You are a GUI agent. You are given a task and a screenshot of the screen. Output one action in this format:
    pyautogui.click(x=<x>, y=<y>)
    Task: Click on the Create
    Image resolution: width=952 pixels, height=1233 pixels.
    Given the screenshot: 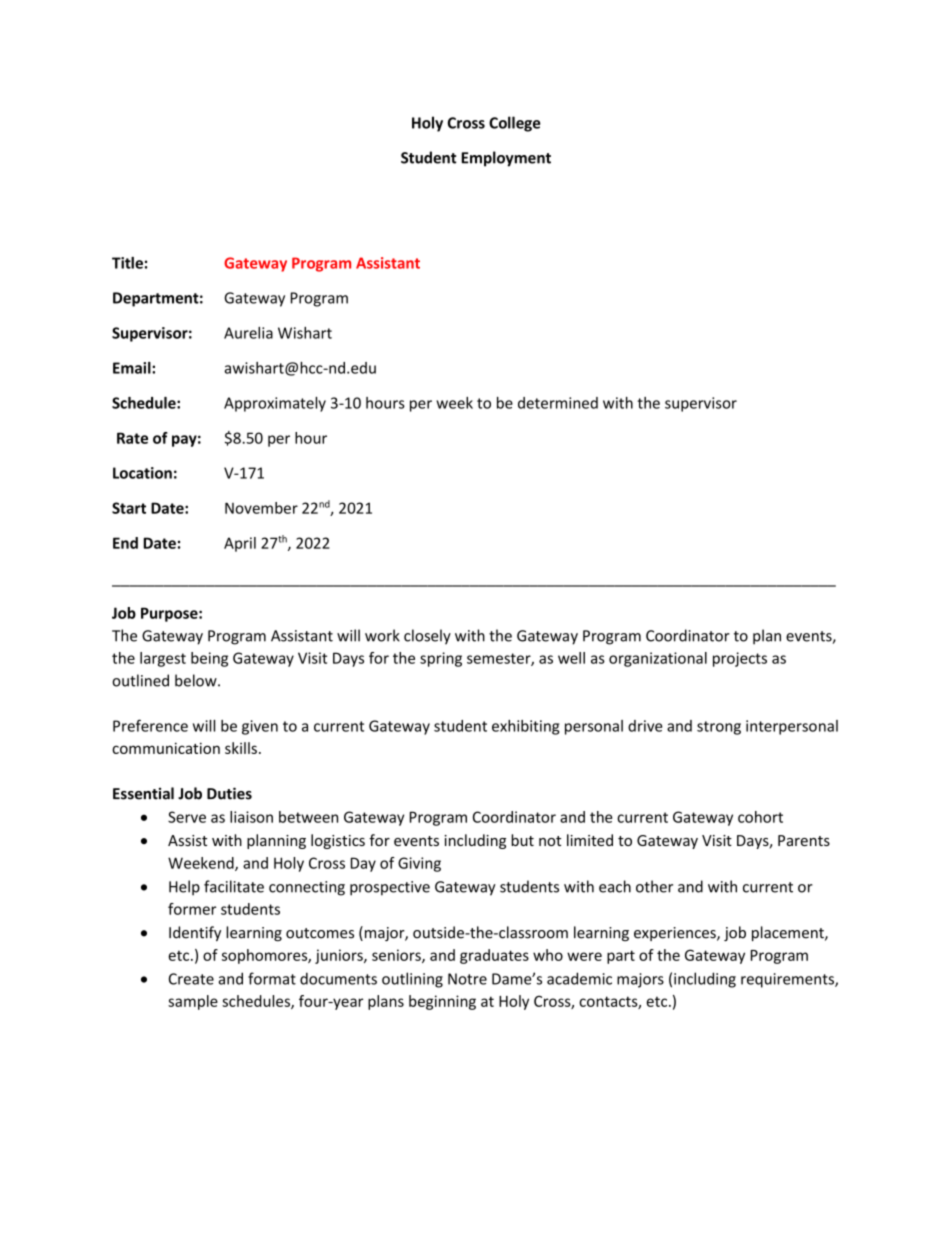 What is the action you would take?
    pyautogui.click(x=191, y=979)
